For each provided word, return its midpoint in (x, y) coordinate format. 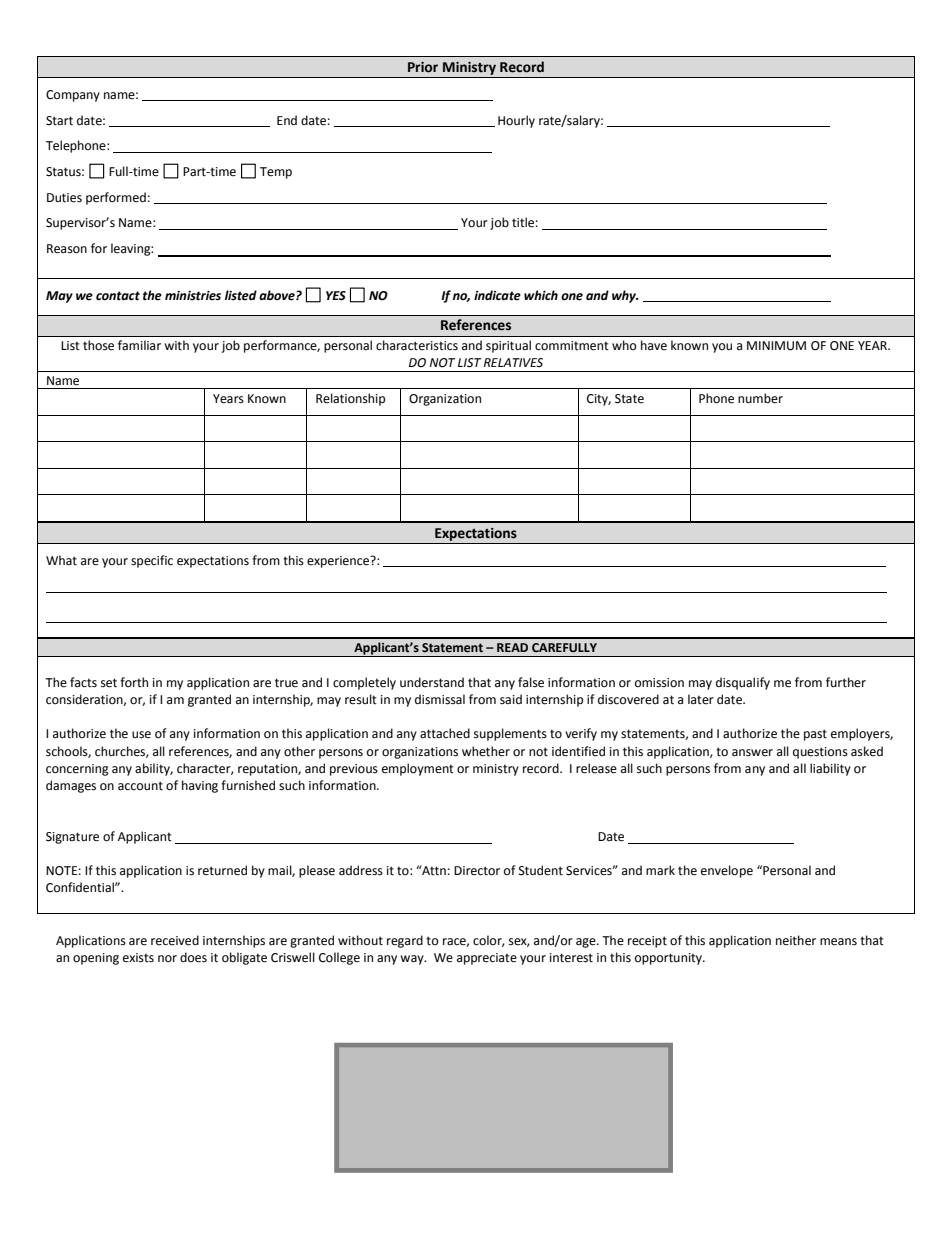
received (175, 940)
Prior (423, 67)
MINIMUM (776, 346)
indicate (497, 295)
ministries (193, 296)
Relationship (350, 399)
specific (152, 561)
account (140, 786)
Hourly (516, 121)
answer (752, 753)
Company (73, 96)
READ (512, 647)
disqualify (743, 683)
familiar (139, 345)
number (760, 398)
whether (486, 751)
